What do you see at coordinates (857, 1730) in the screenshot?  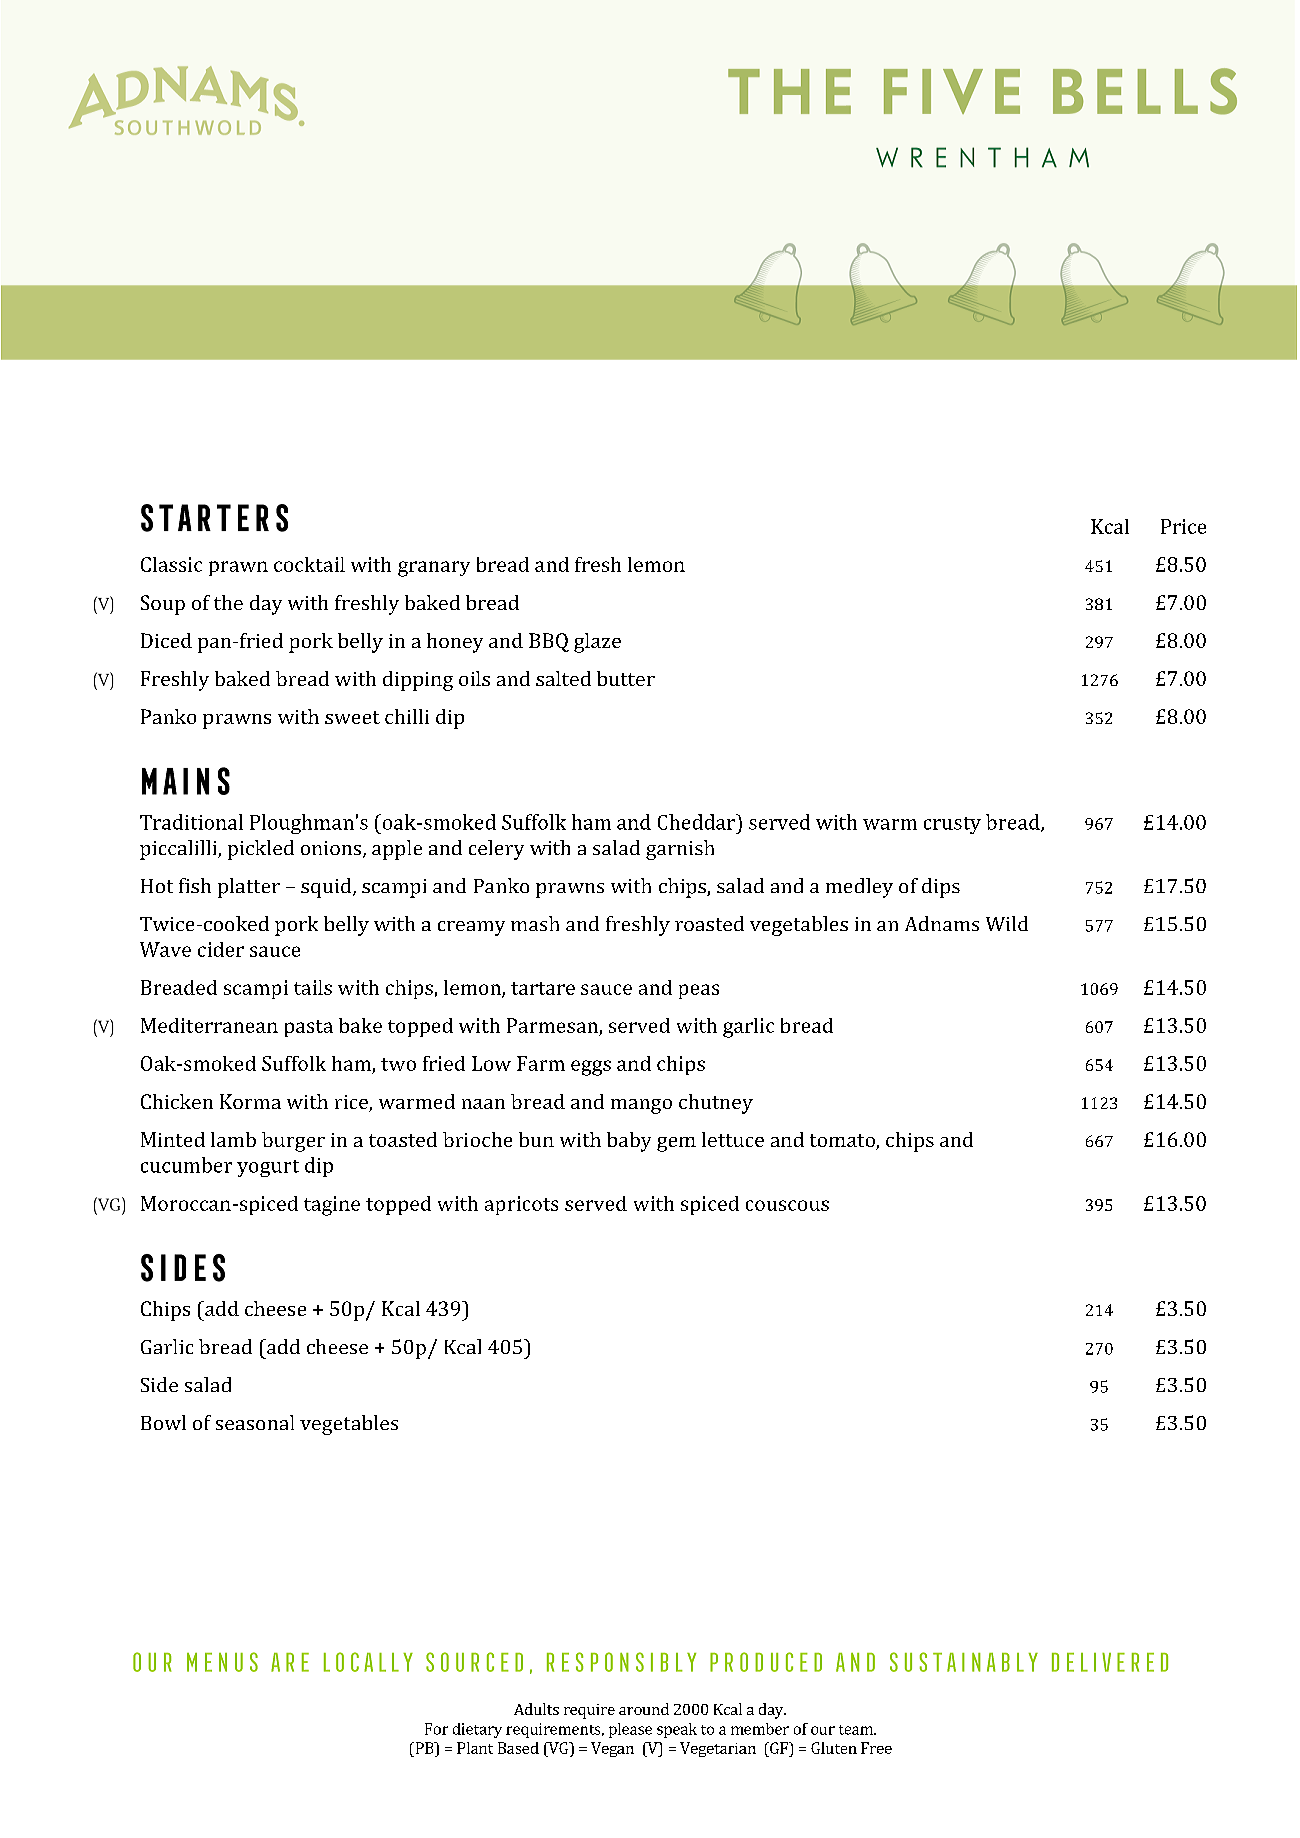 I see `team` at bounding box center [857, 1730].
